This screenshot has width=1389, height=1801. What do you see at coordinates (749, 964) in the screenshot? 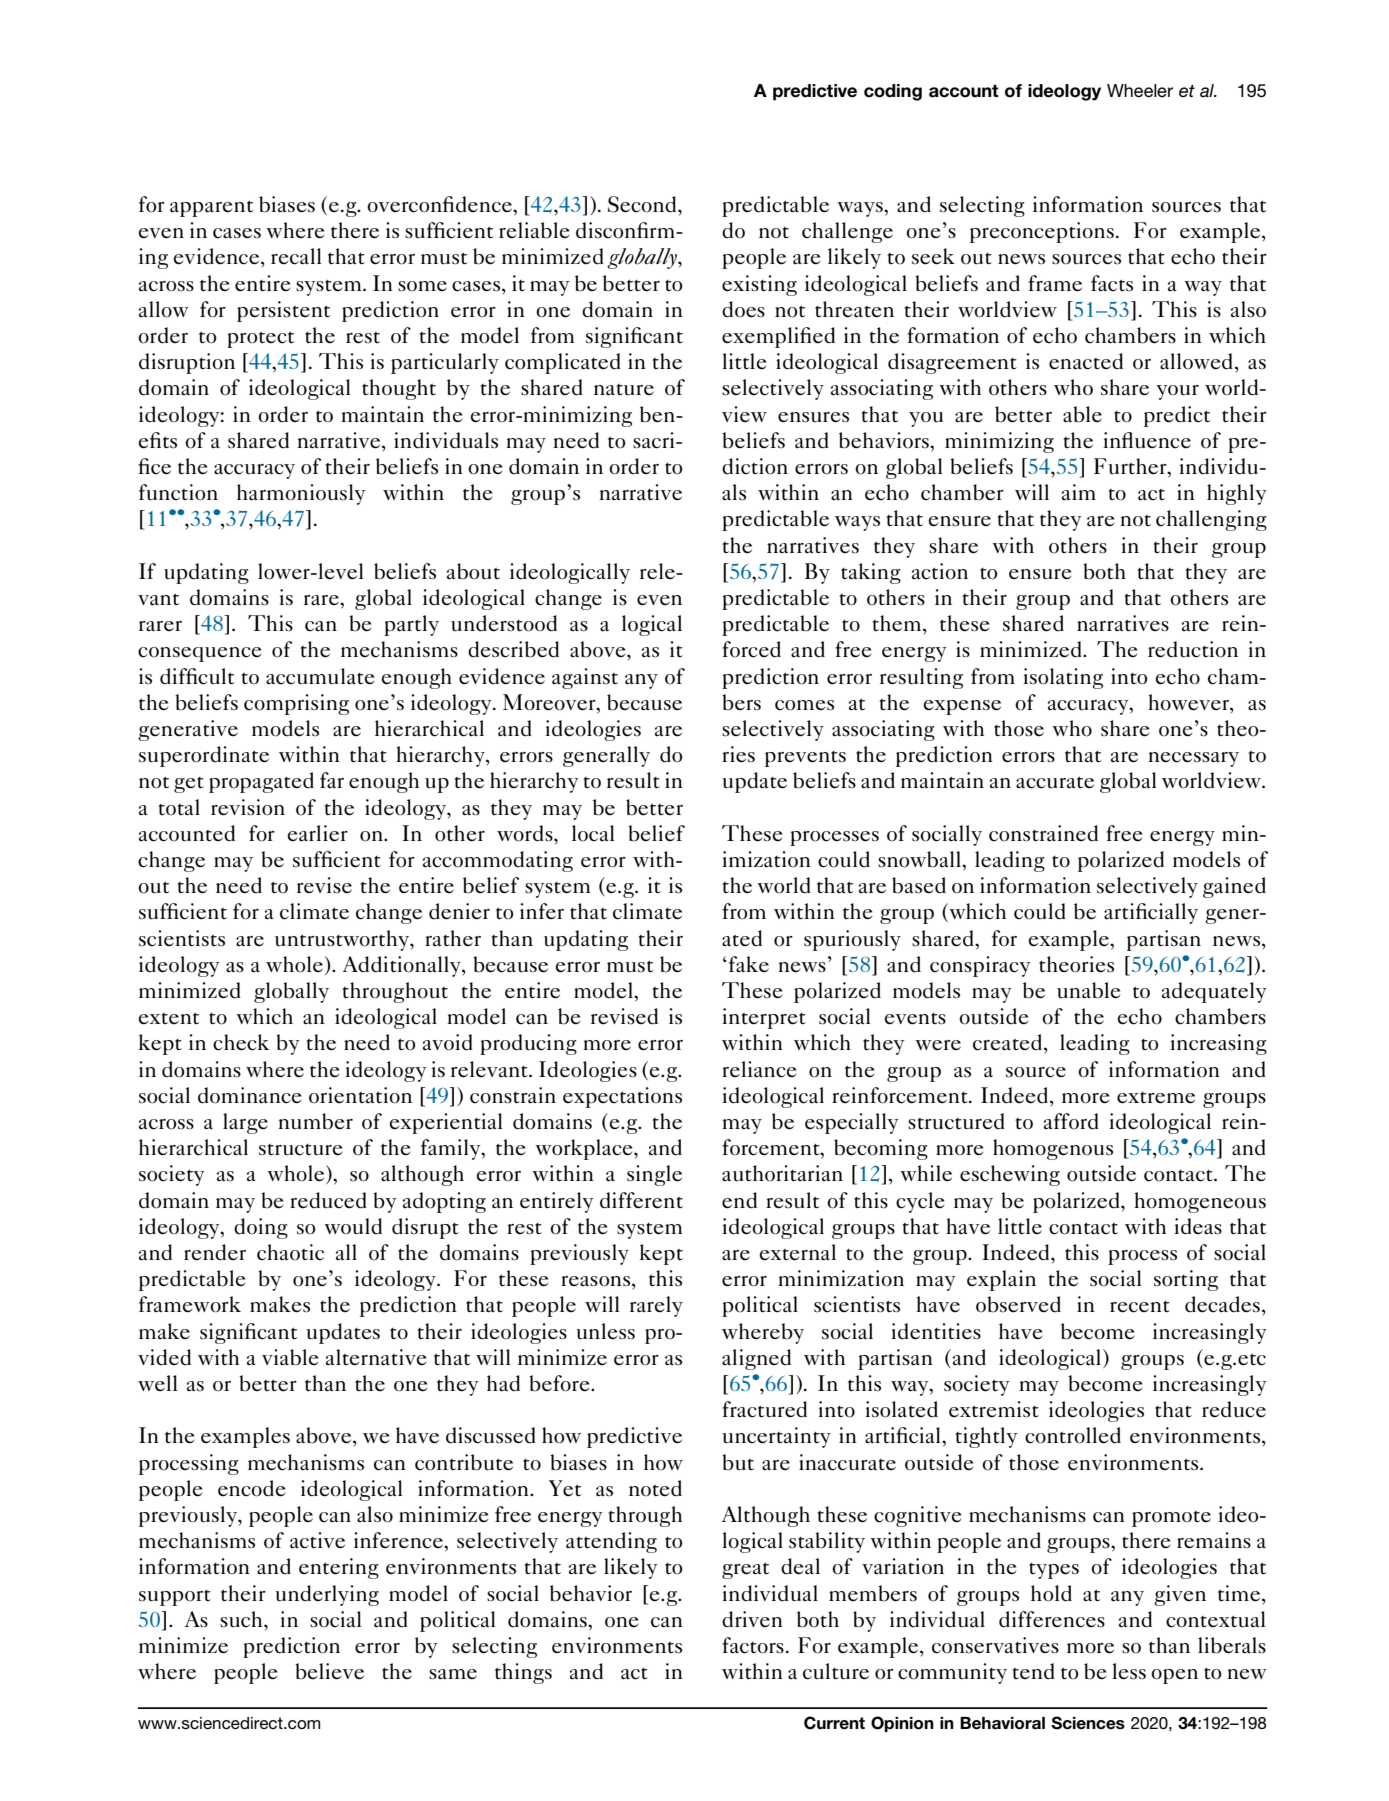
I see `fake` at bounding box center [749, 964].
